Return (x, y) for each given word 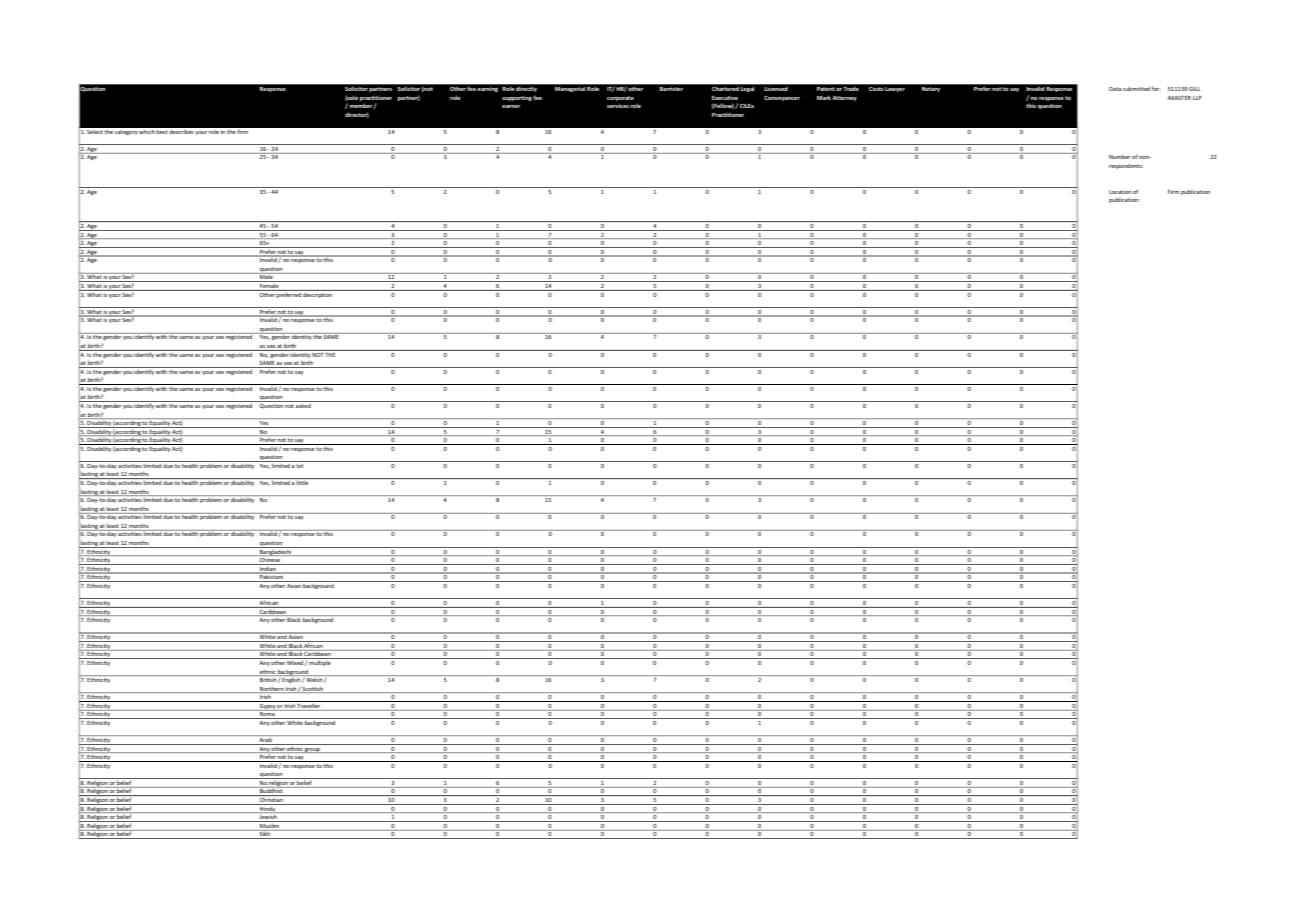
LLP (1197, 98)
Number (1119, 156)
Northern (271, 689)
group (313, 750)
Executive (725, 98)
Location (1120, 192)
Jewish (268, 818)
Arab (265, 741)
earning (488, 89)
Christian (271, 801)
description (318, 294)
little (302, 482)
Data (1115, 89)
